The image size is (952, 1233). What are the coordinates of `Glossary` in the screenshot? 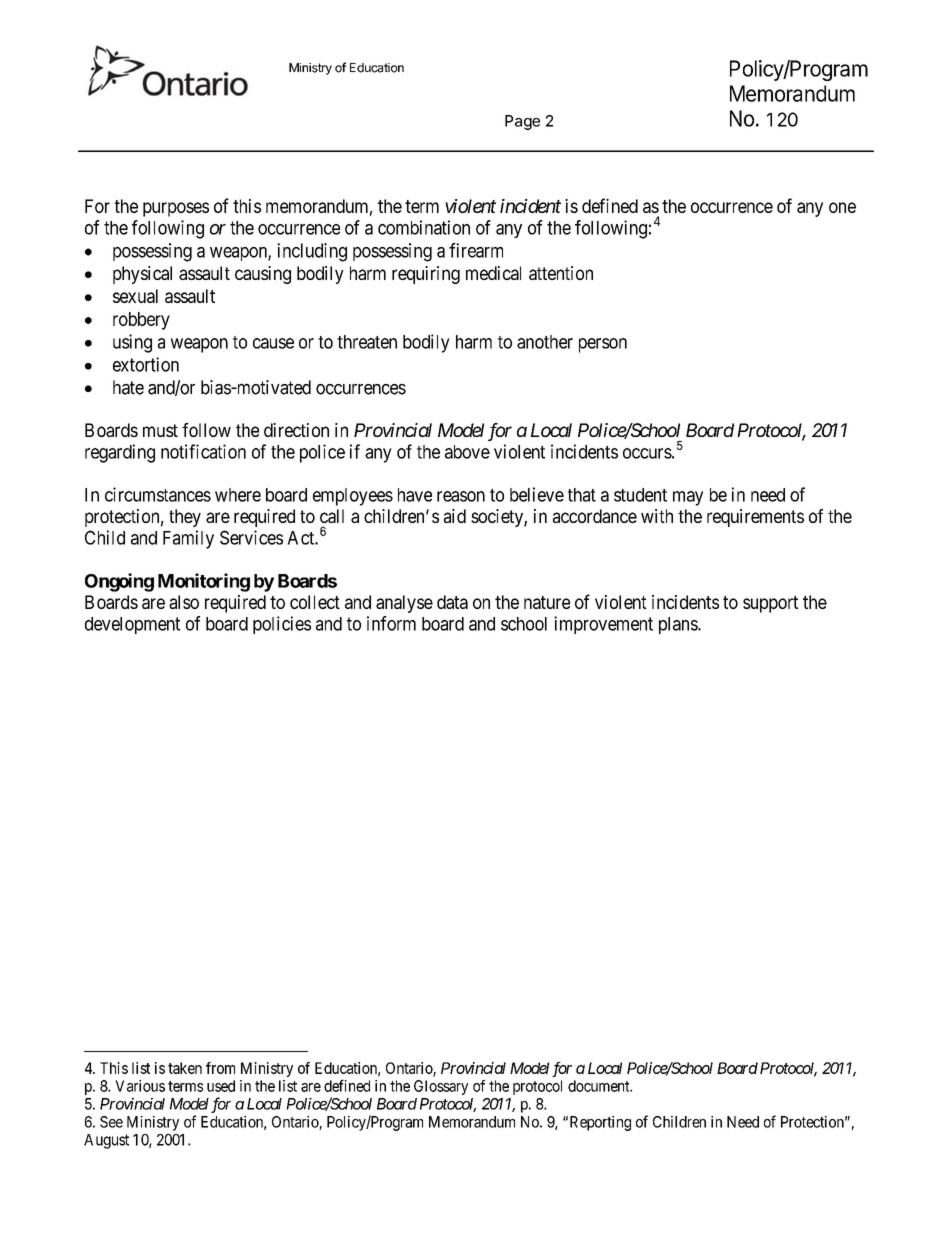 It's located at (441, 1087).
